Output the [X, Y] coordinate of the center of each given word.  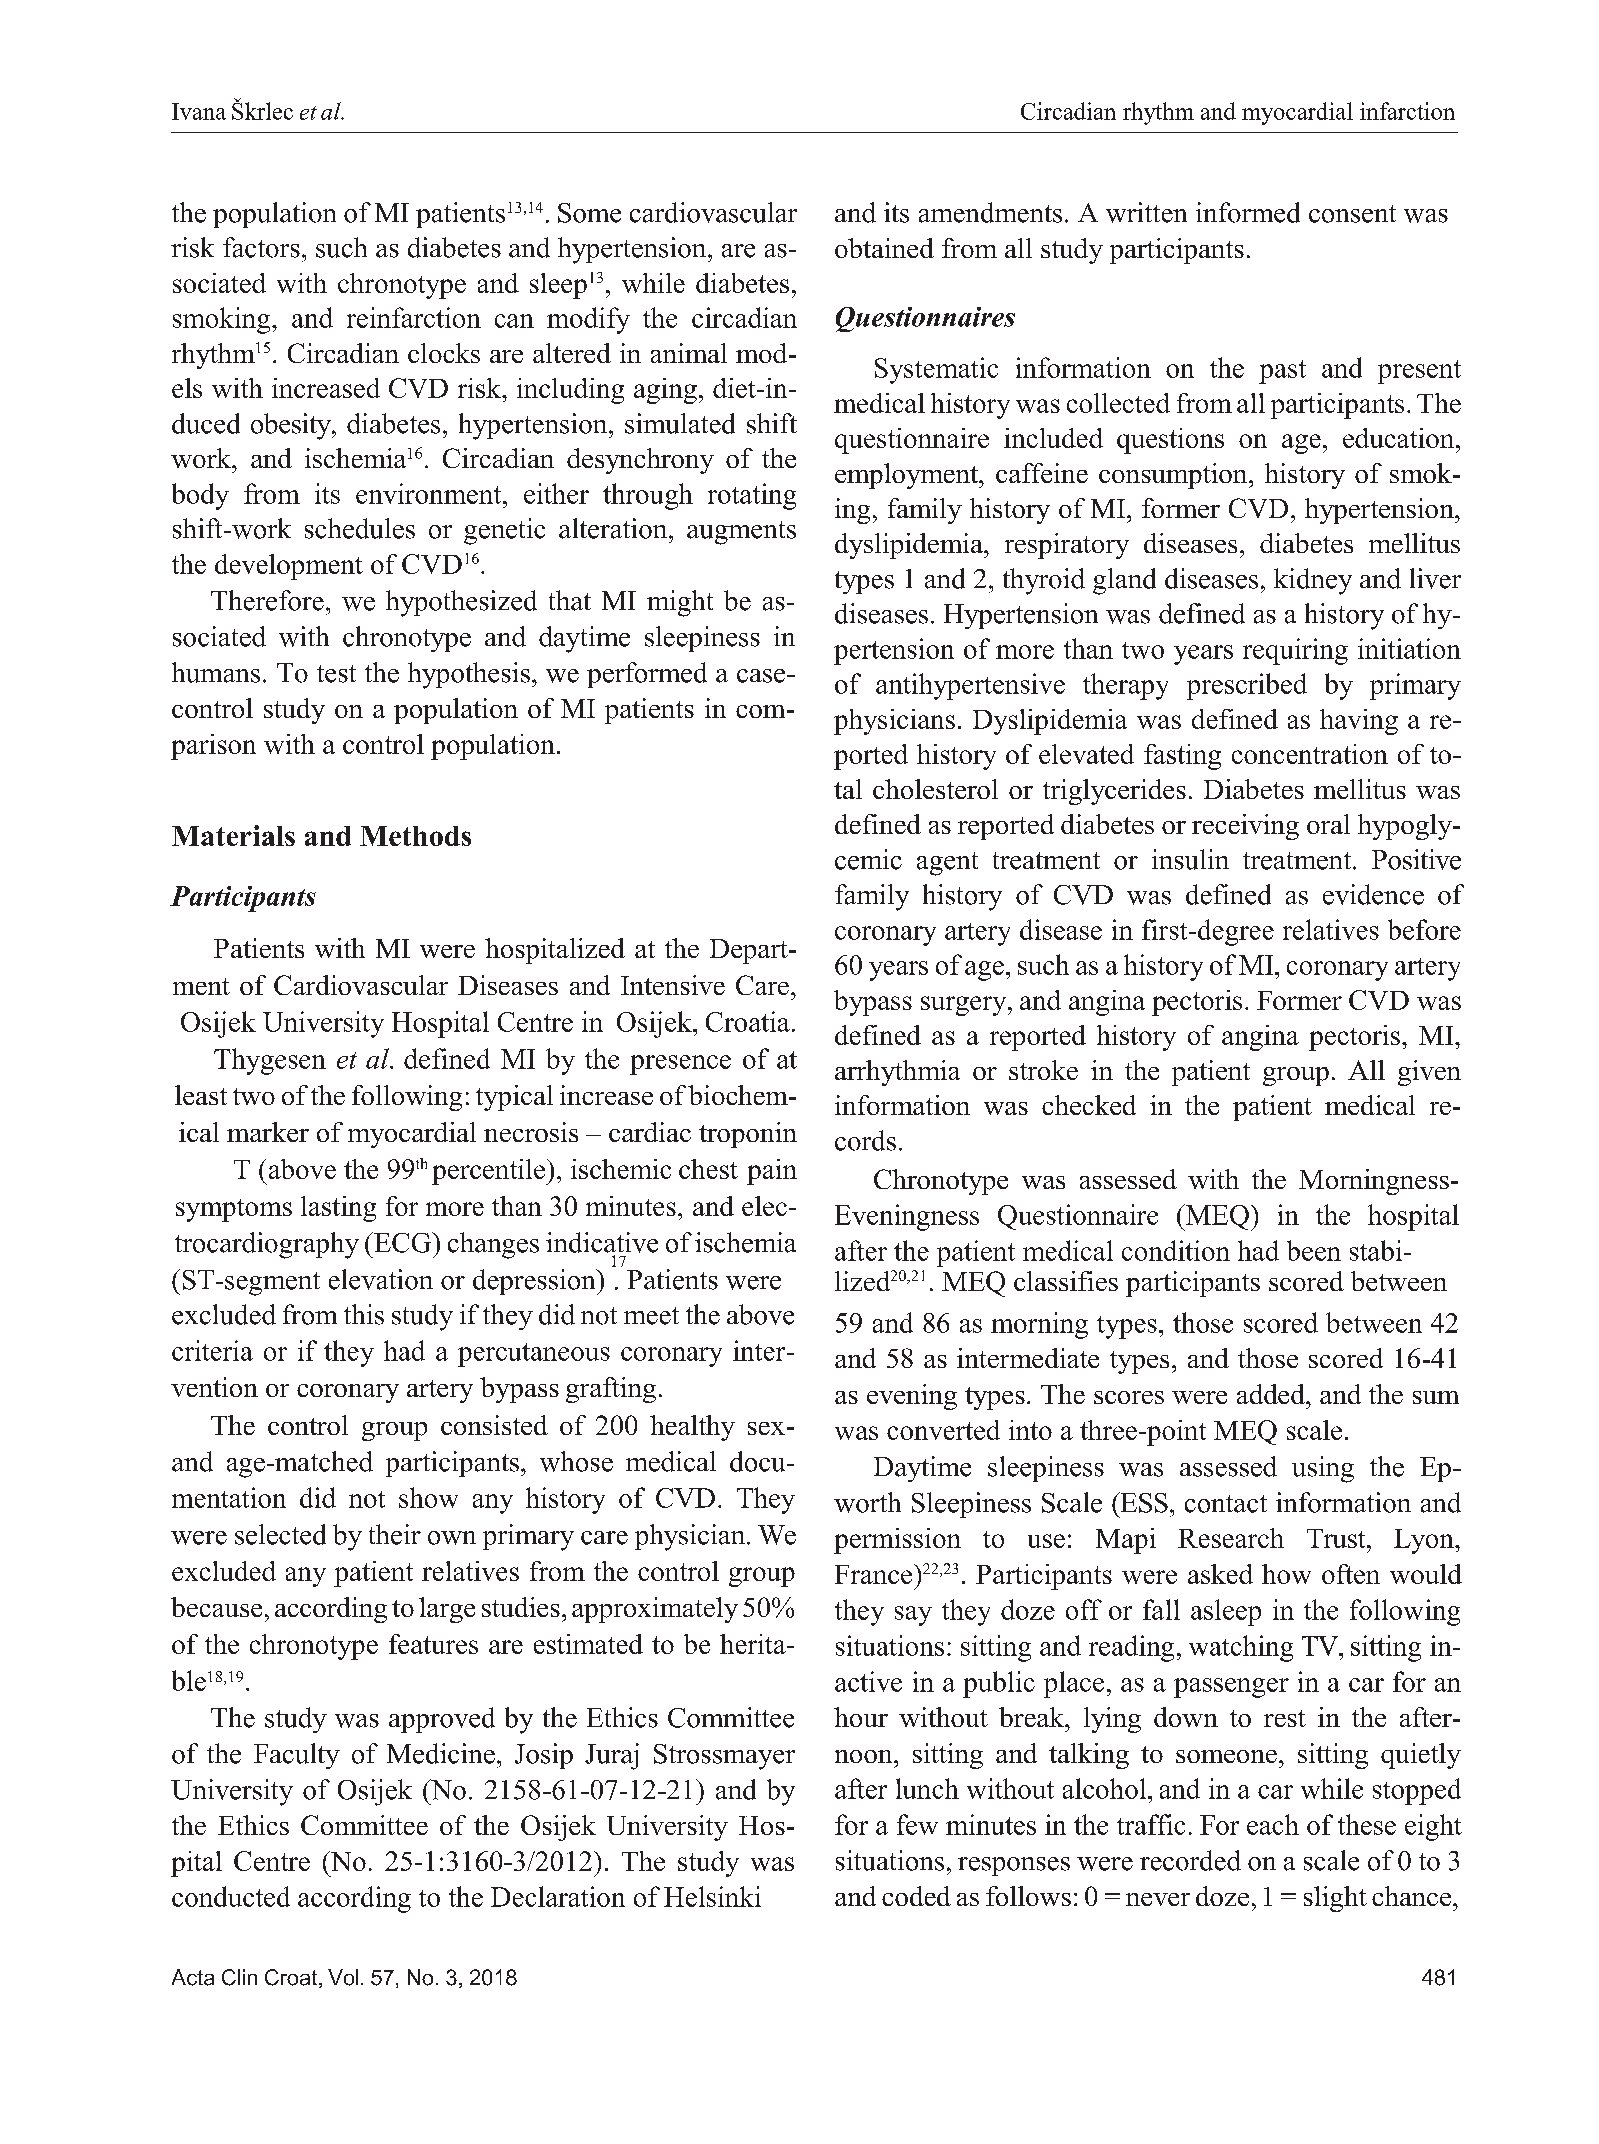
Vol [343, 1977]
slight [1335, 1899]
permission [897, 1541]
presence [680, 1065]
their [395, 1534]
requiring [1295, 651]
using [1323, 1469]
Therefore [267, 600]
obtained [884, 248]
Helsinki [712, 1896]
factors [261, 247]
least [201, 1095]
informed [1248, 212]
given [1429, 1073]
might [680, 603]
